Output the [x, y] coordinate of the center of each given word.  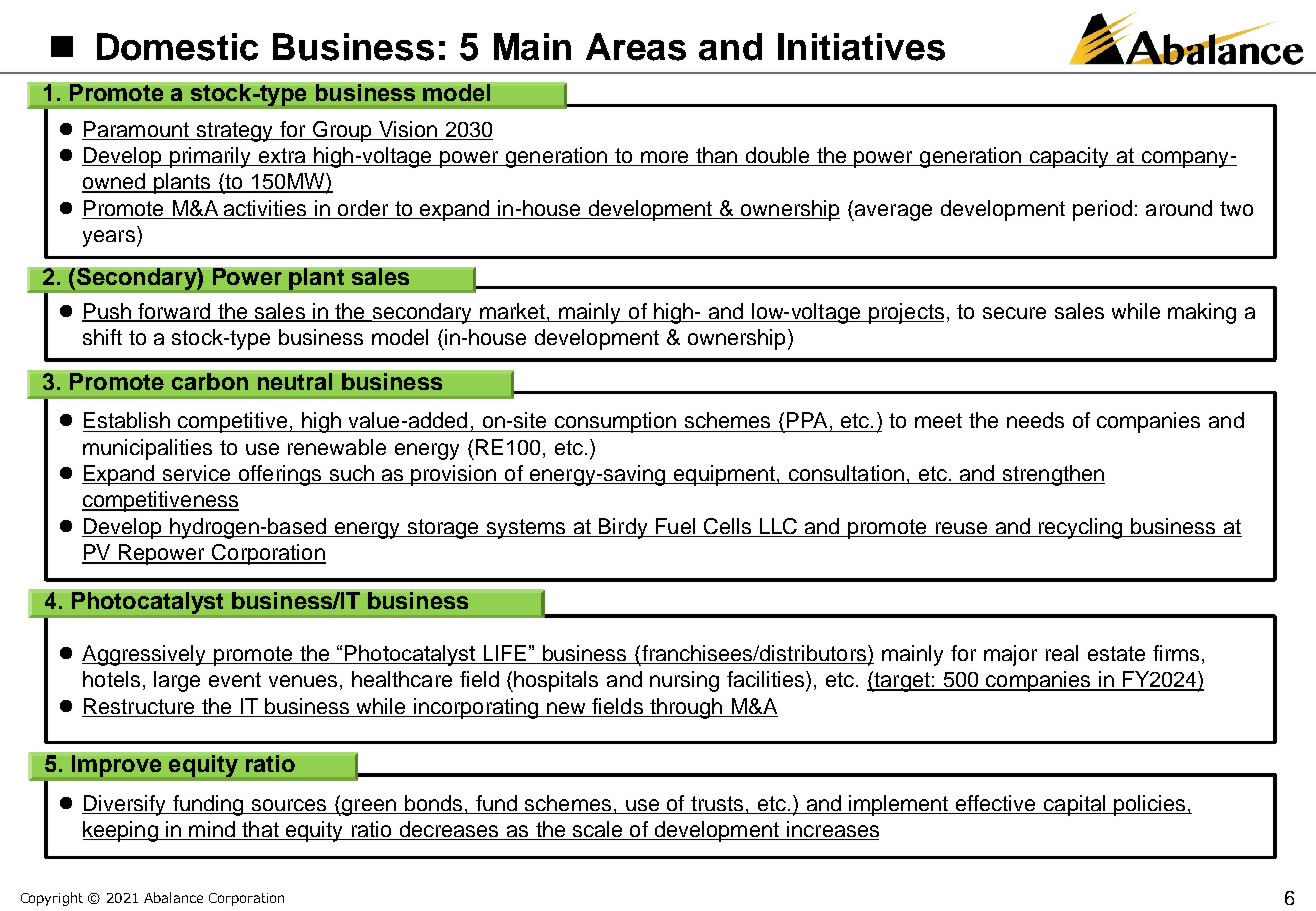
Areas [636, 47]
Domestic [177, 47]
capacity [1070, 157]
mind [212, 830]
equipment [724, 475]
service [197, 474]
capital [1075, 805]
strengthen [1052, 475]
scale [597, 830]
